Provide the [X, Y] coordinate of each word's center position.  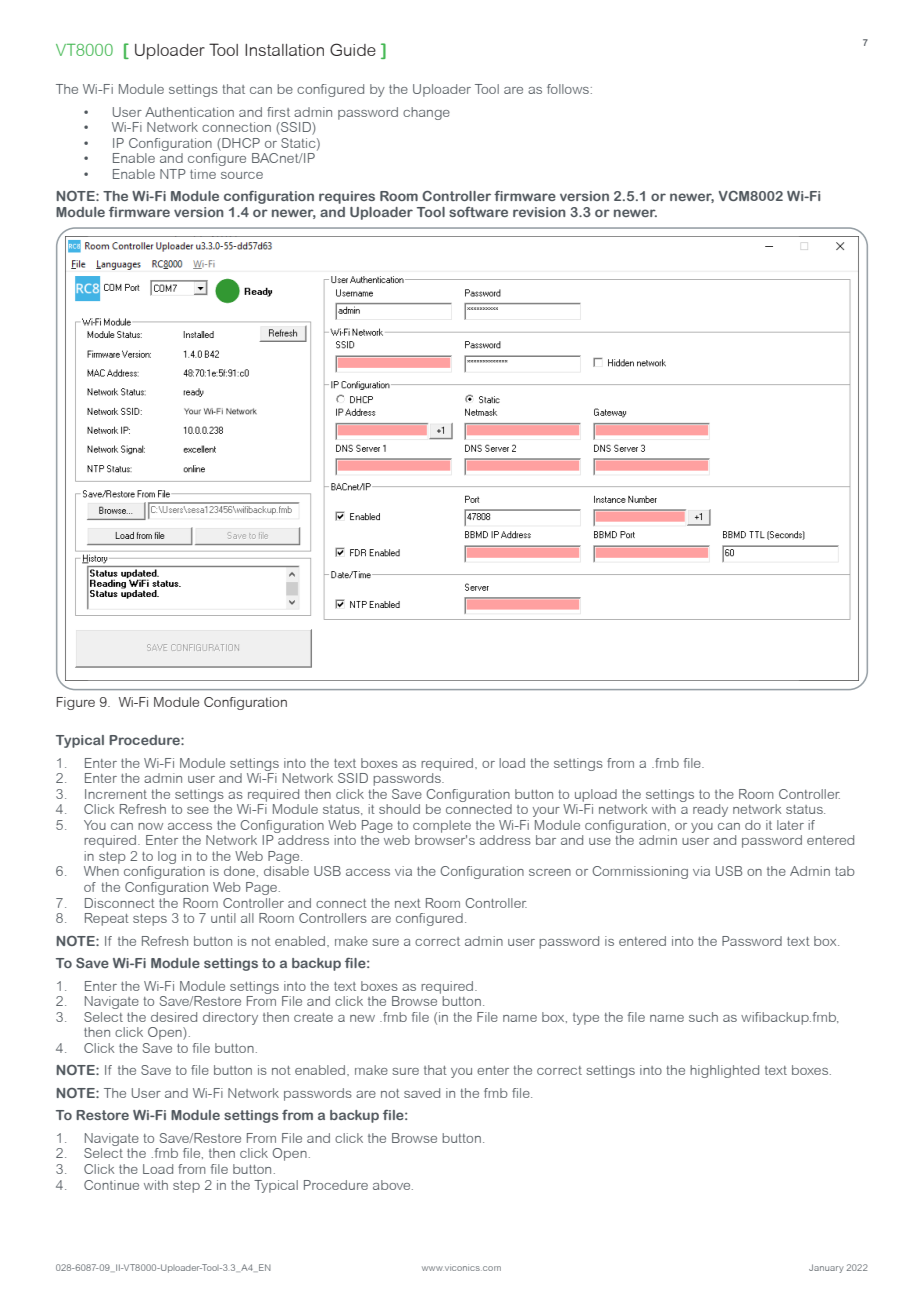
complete [442, 826]
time [203, 174]
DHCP [240, 143]
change [426, 113]
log [167, 857]
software [478, 212]
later [790, 825]
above [393, 1185]
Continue [111, 1185]
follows [568, 89]
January [826, 1268]
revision [539, 212]
